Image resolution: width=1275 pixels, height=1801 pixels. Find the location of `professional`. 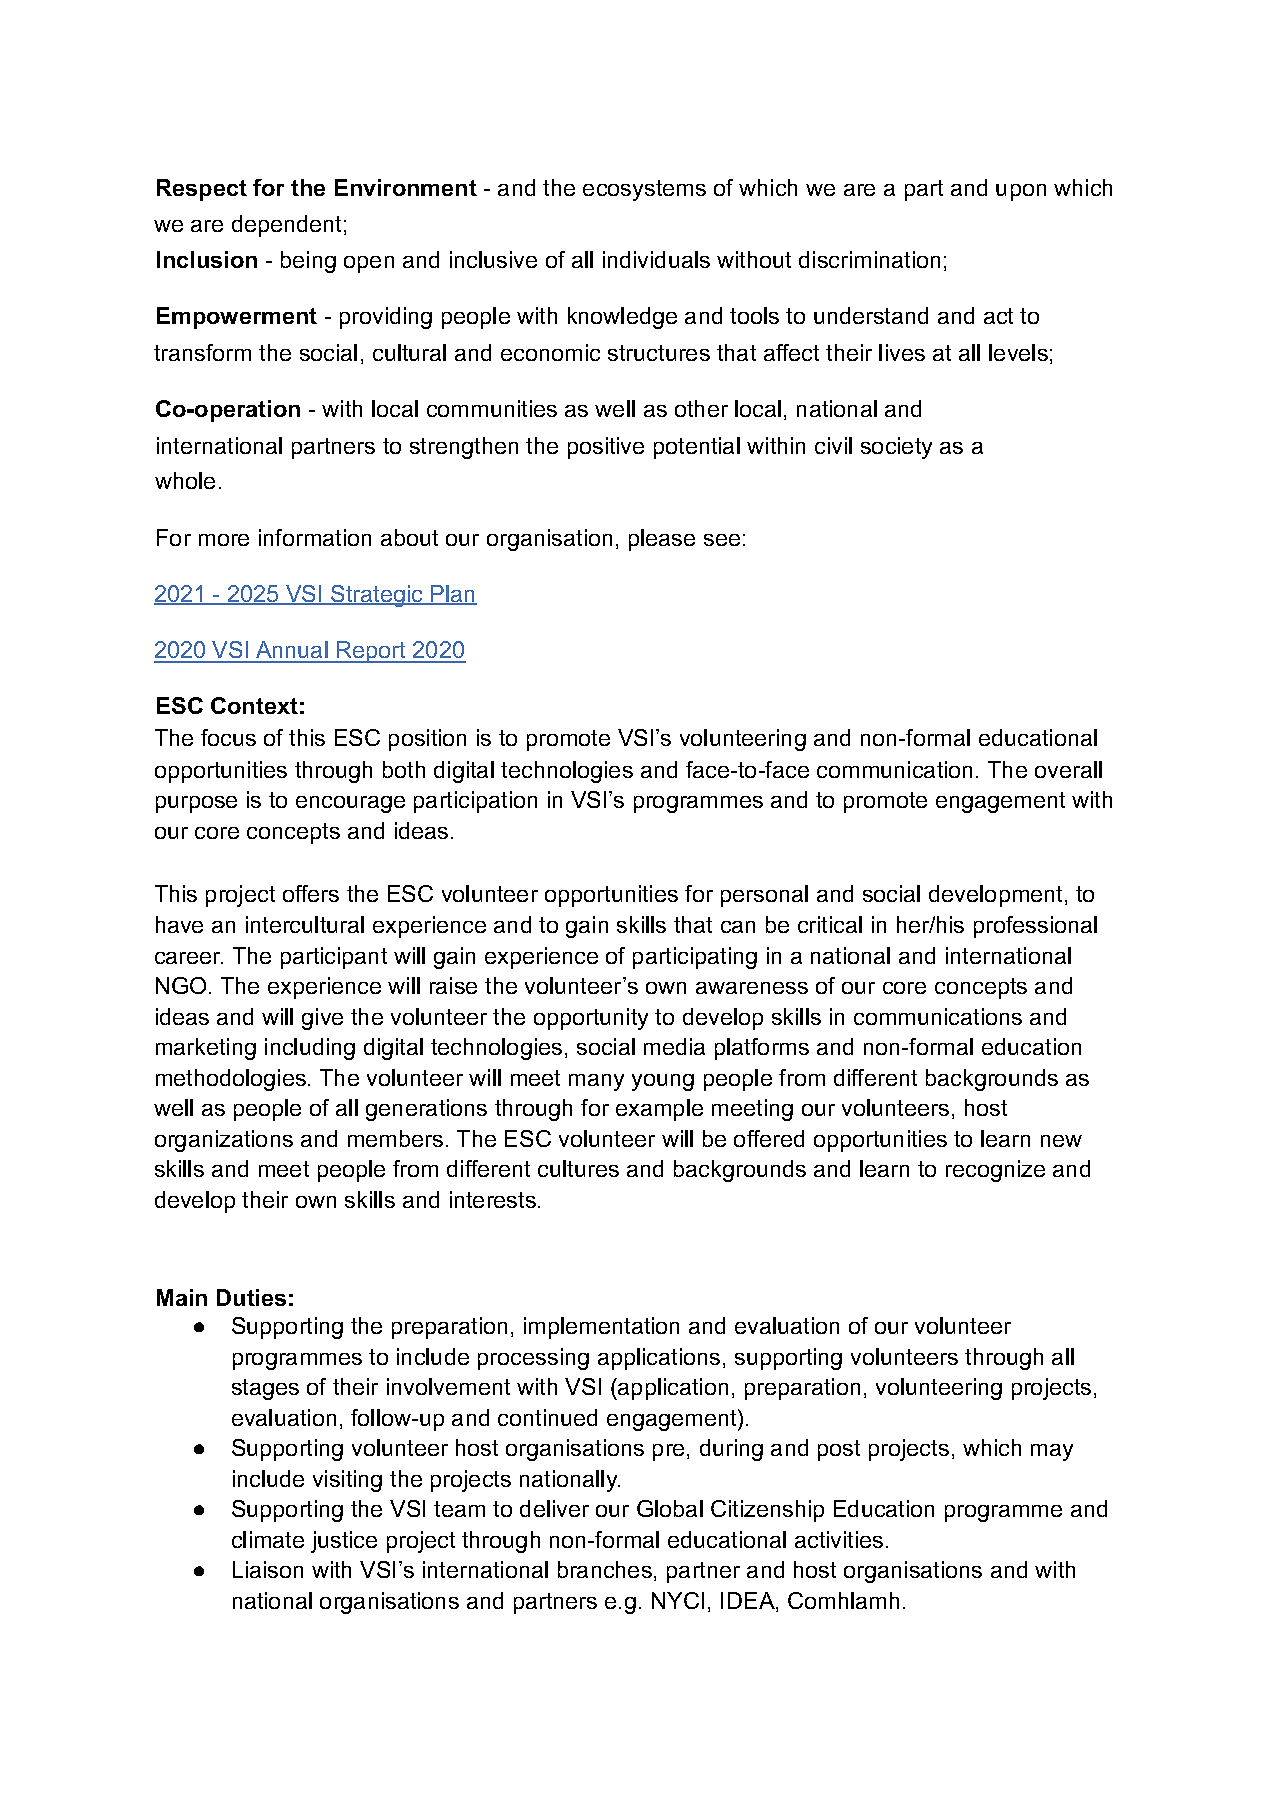

professional is located at coordinates (1035, 927).
